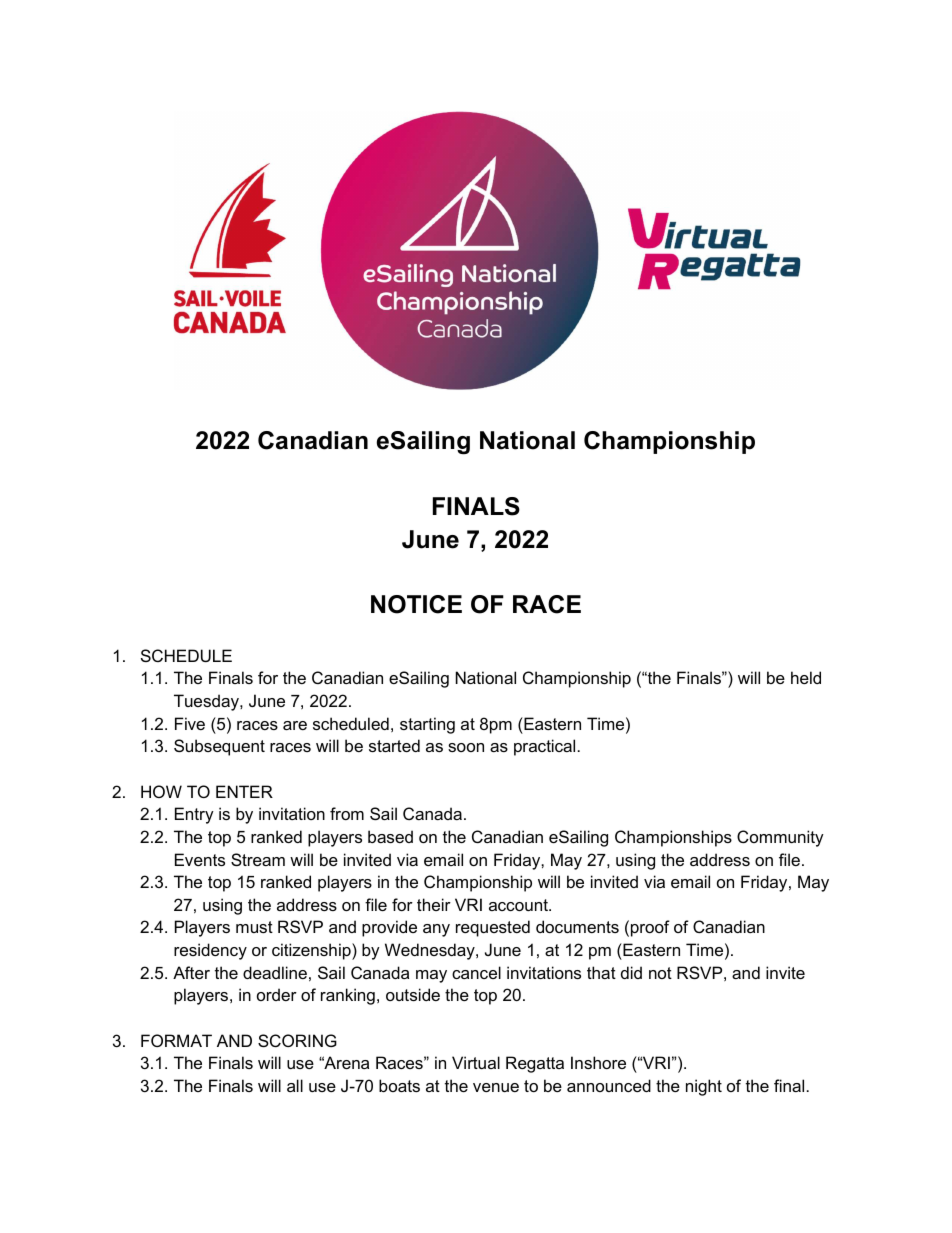 The width and height of the screenshot is (952, 1233). What do you see at coordinates (254, 927) in the screenshot?
I see `must` at bounding box center [254, 927].
